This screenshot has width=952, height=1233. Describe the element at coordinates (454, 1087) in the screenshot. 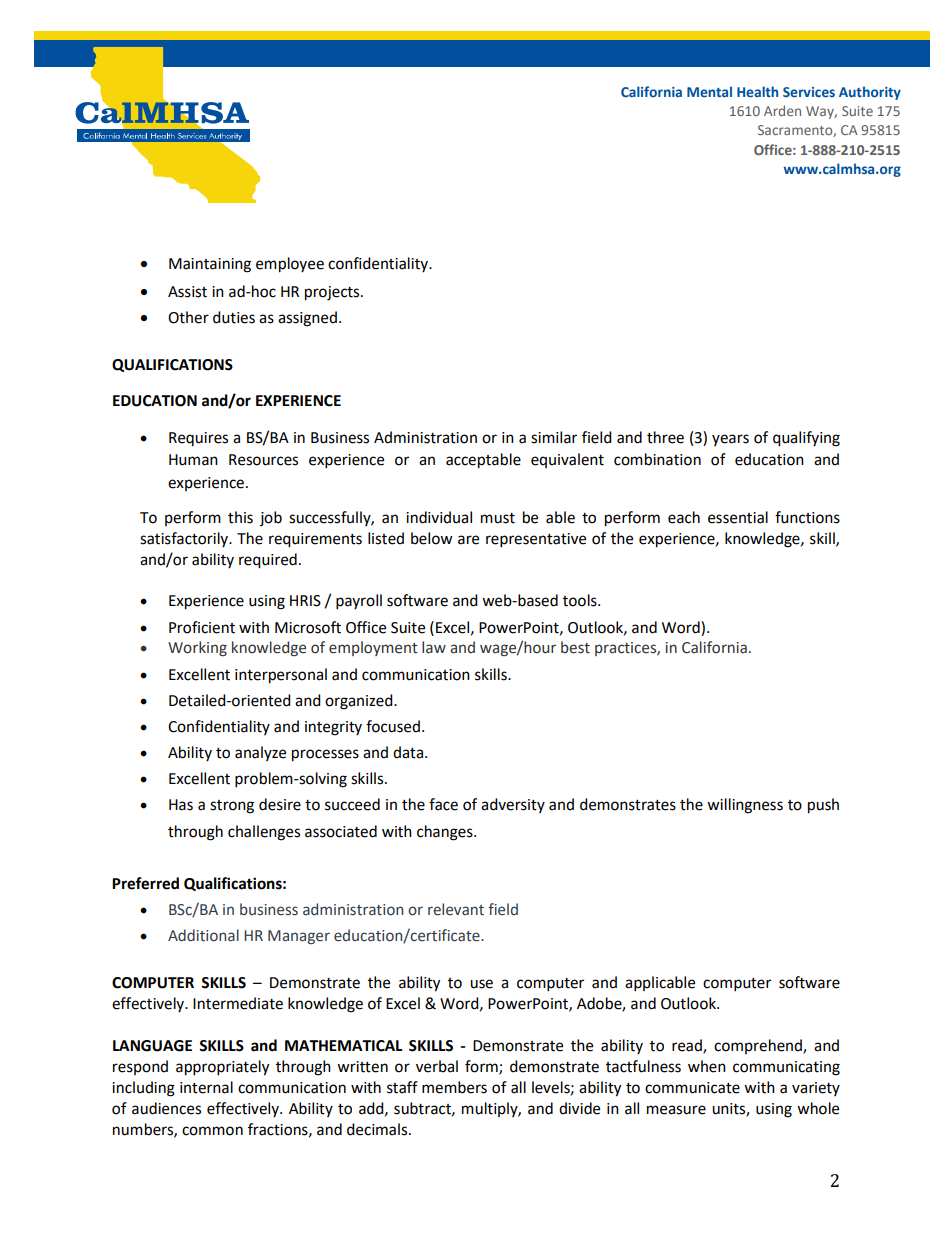

I see `members` at that location.
